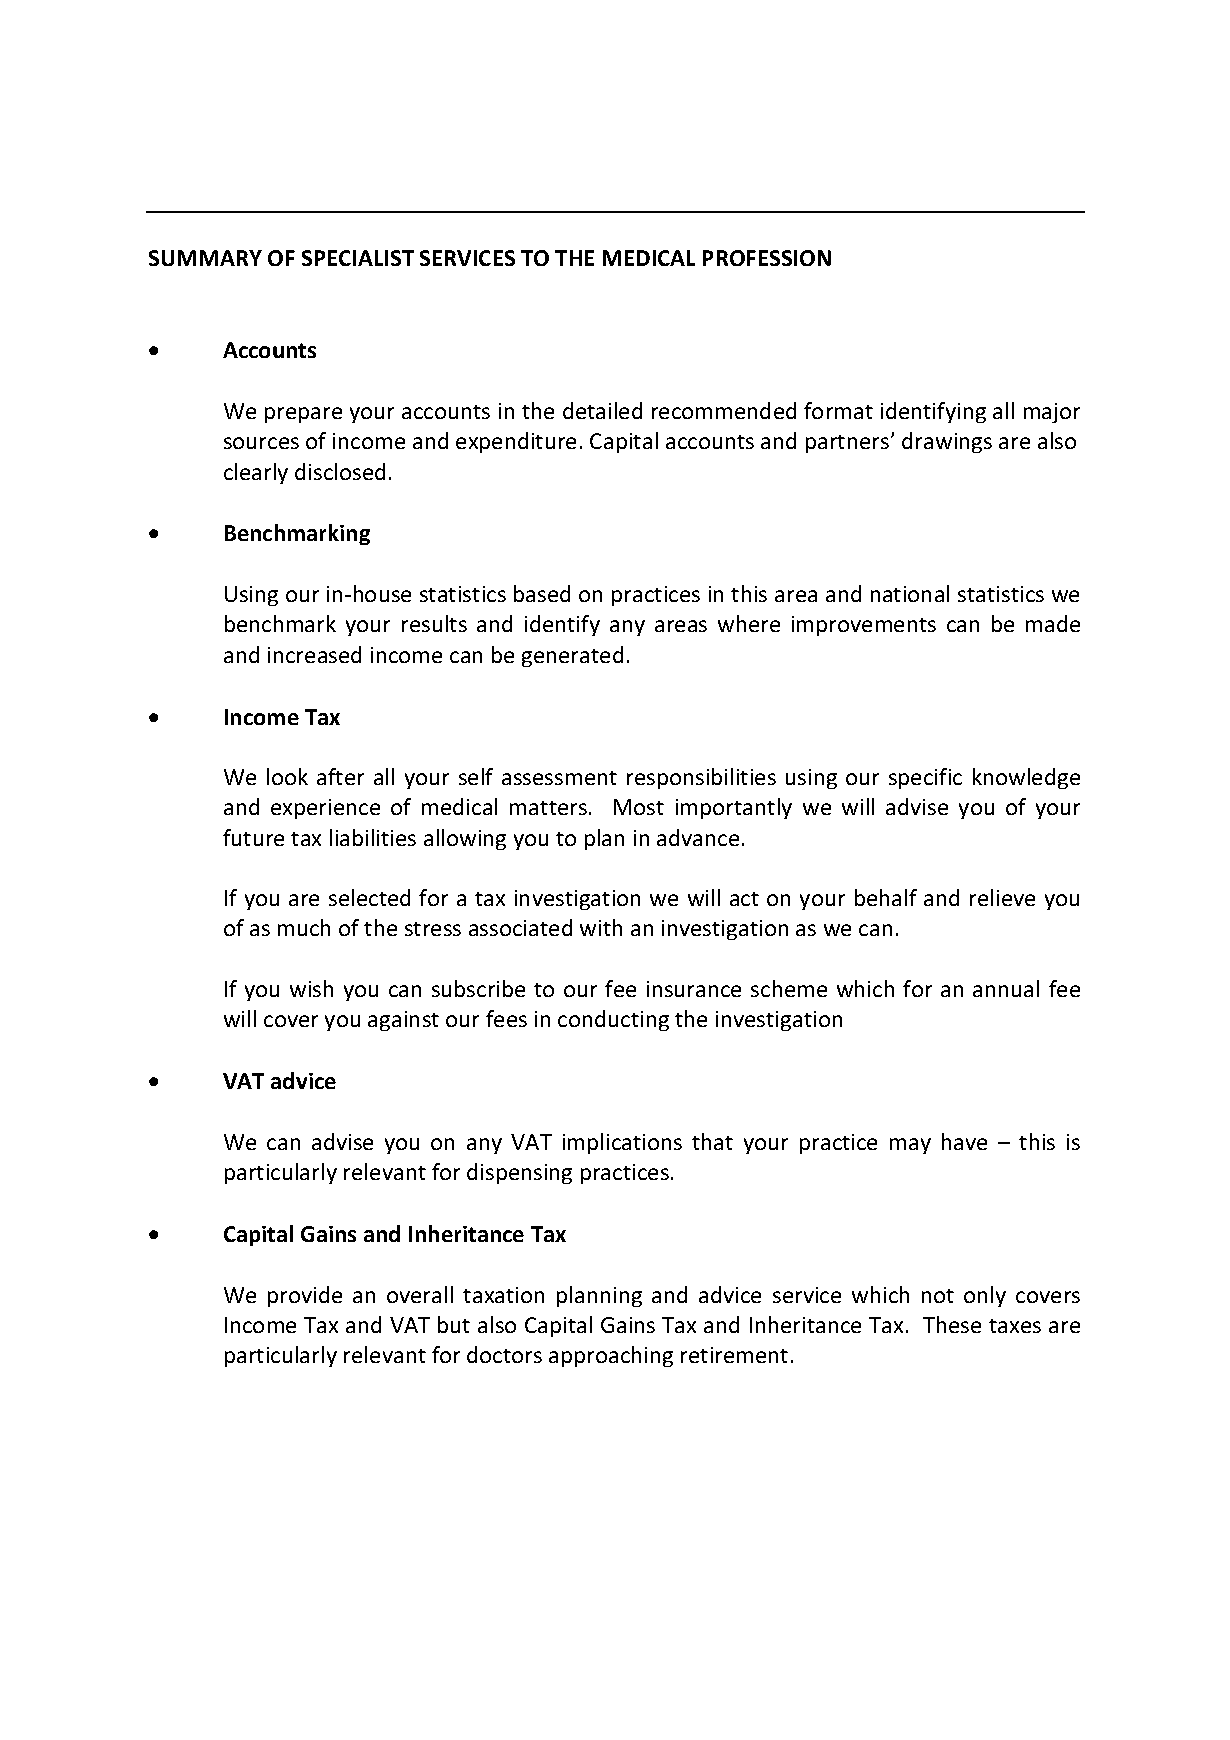  What do you see at coordinates (305, 1296) in the screenshot?
I see `provide` at bounding box center [305, 1296].
